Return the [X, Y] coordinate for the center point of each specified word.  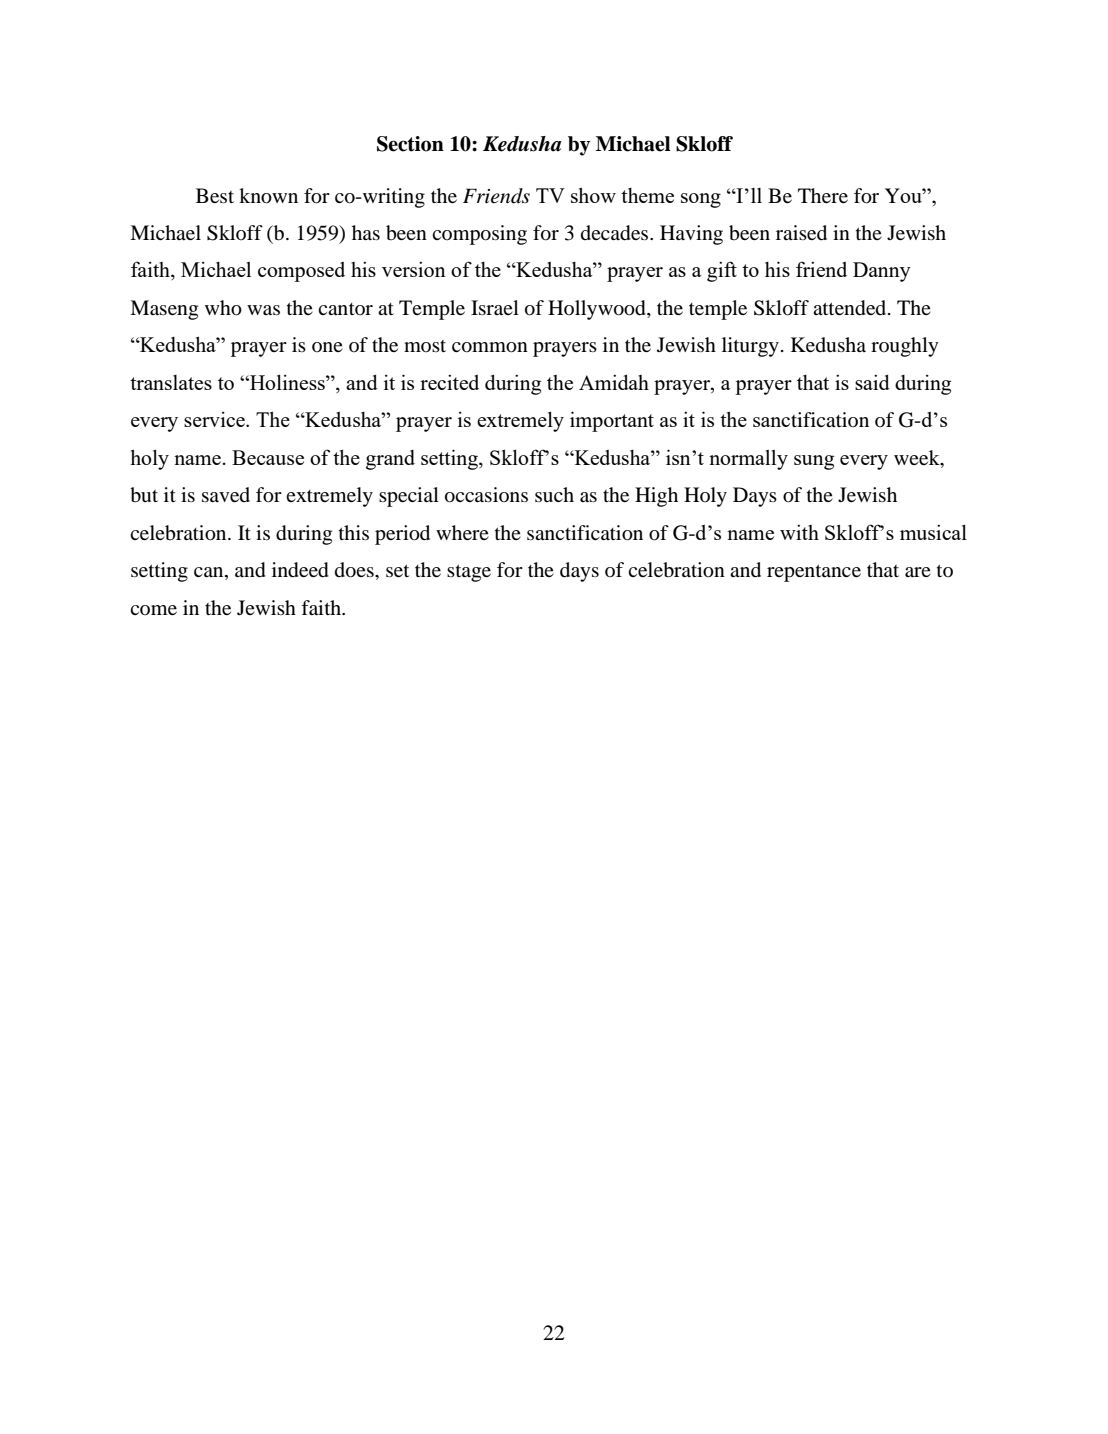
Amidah [614, 382]
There [823, 195]
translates [171, 382]
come [153, 610]
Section [410, 144]
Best [215, 195]
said [872, 382]
